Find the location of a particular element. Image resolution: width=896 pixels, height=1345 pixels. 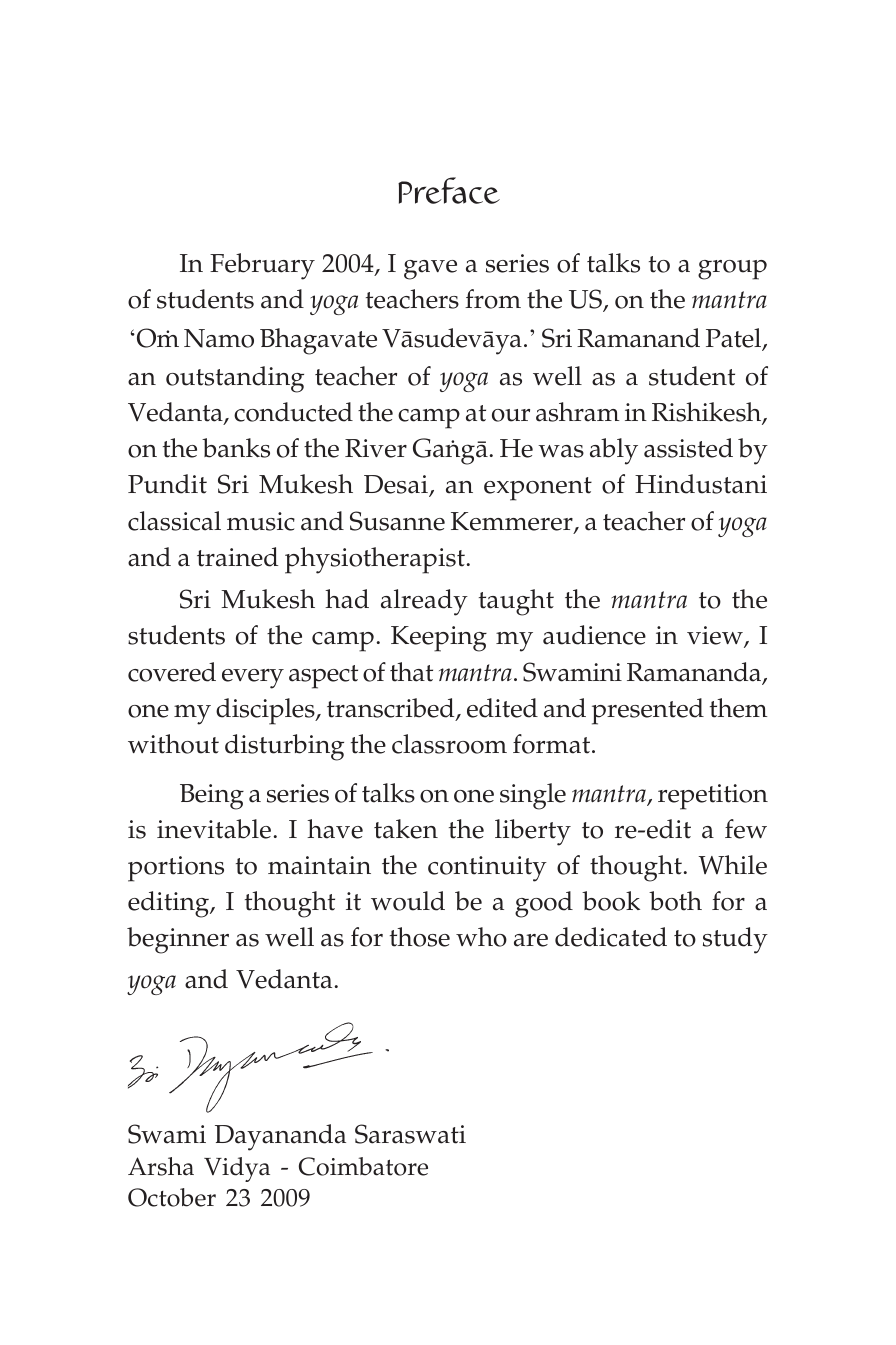

group is located at coordinates (732, 270).
